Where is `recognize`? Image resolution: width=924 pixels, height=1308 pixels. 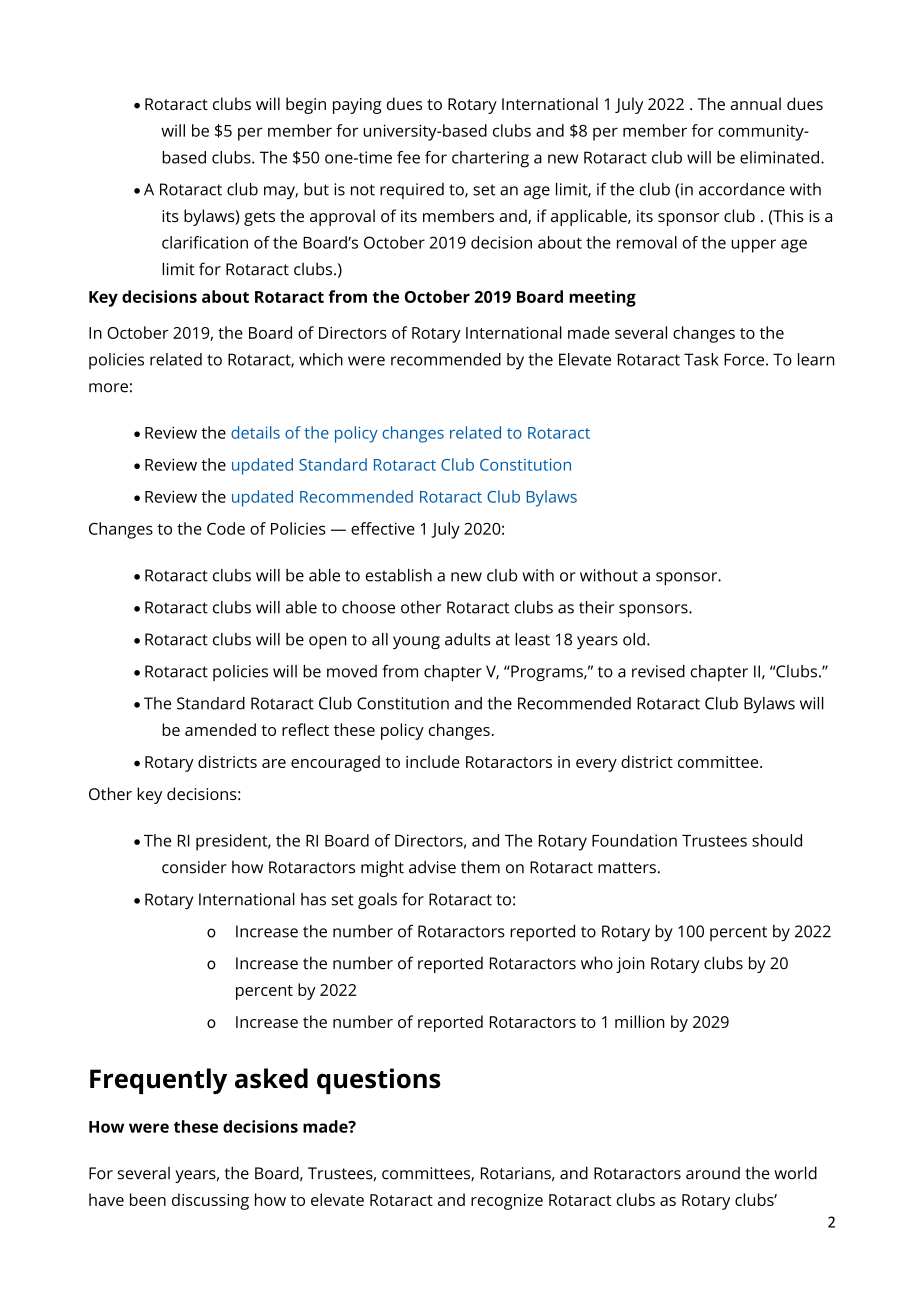
recognize is located at coordinates (507, 1202).
